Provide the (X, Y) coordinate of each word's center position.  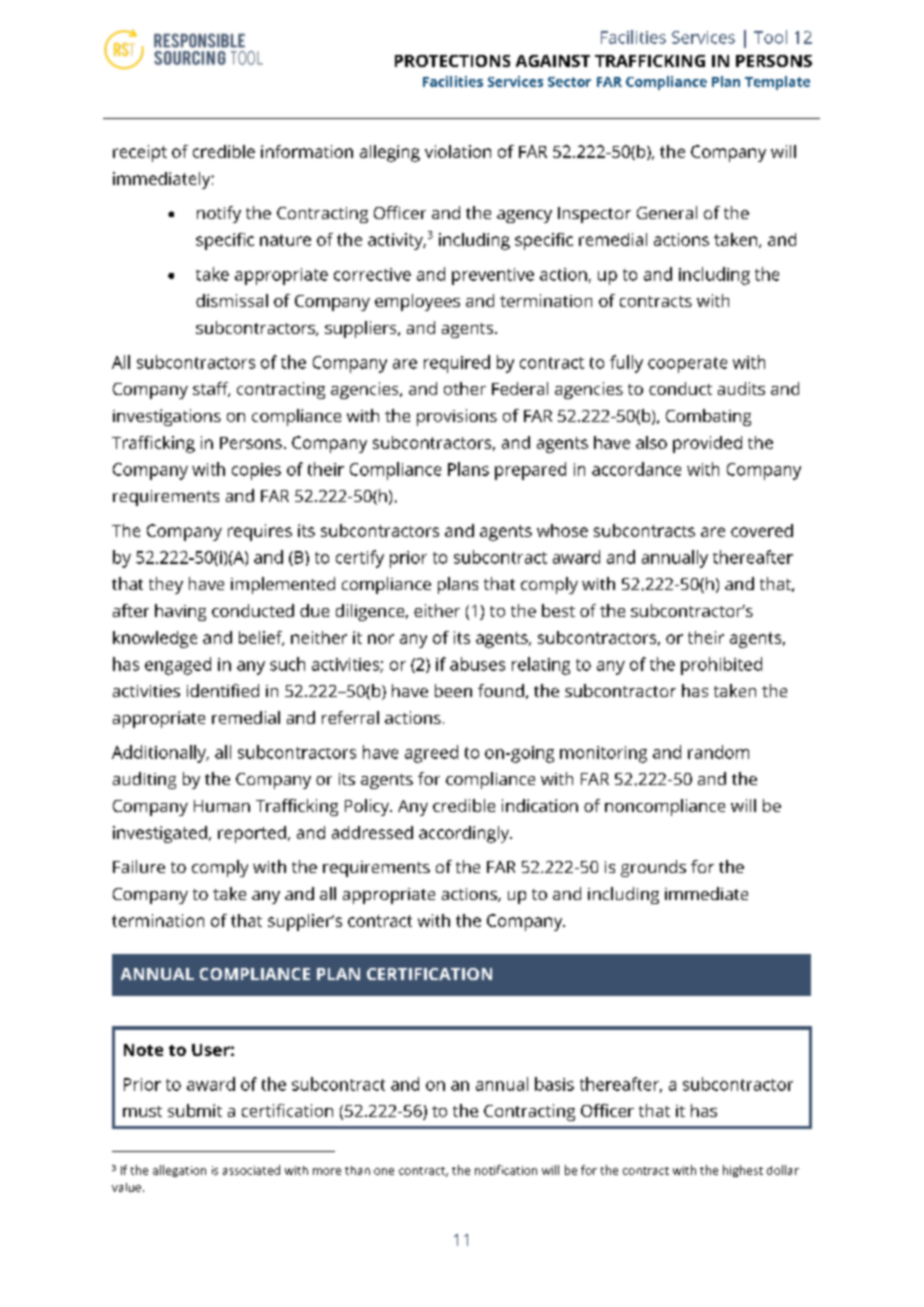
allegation (179, 1171)
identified (223, 690)
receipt (140, 153)
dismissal (232, 300)
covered (762, 530)
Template (777, 83)
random (718, 752)
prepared (530, 471)
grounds (653, 868)
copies (256, 471)
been (453, 690)
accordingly (465, 834)
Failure (139, 866)
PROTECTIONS (452, 61)
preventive (493, 276)
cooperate (687, 365)
